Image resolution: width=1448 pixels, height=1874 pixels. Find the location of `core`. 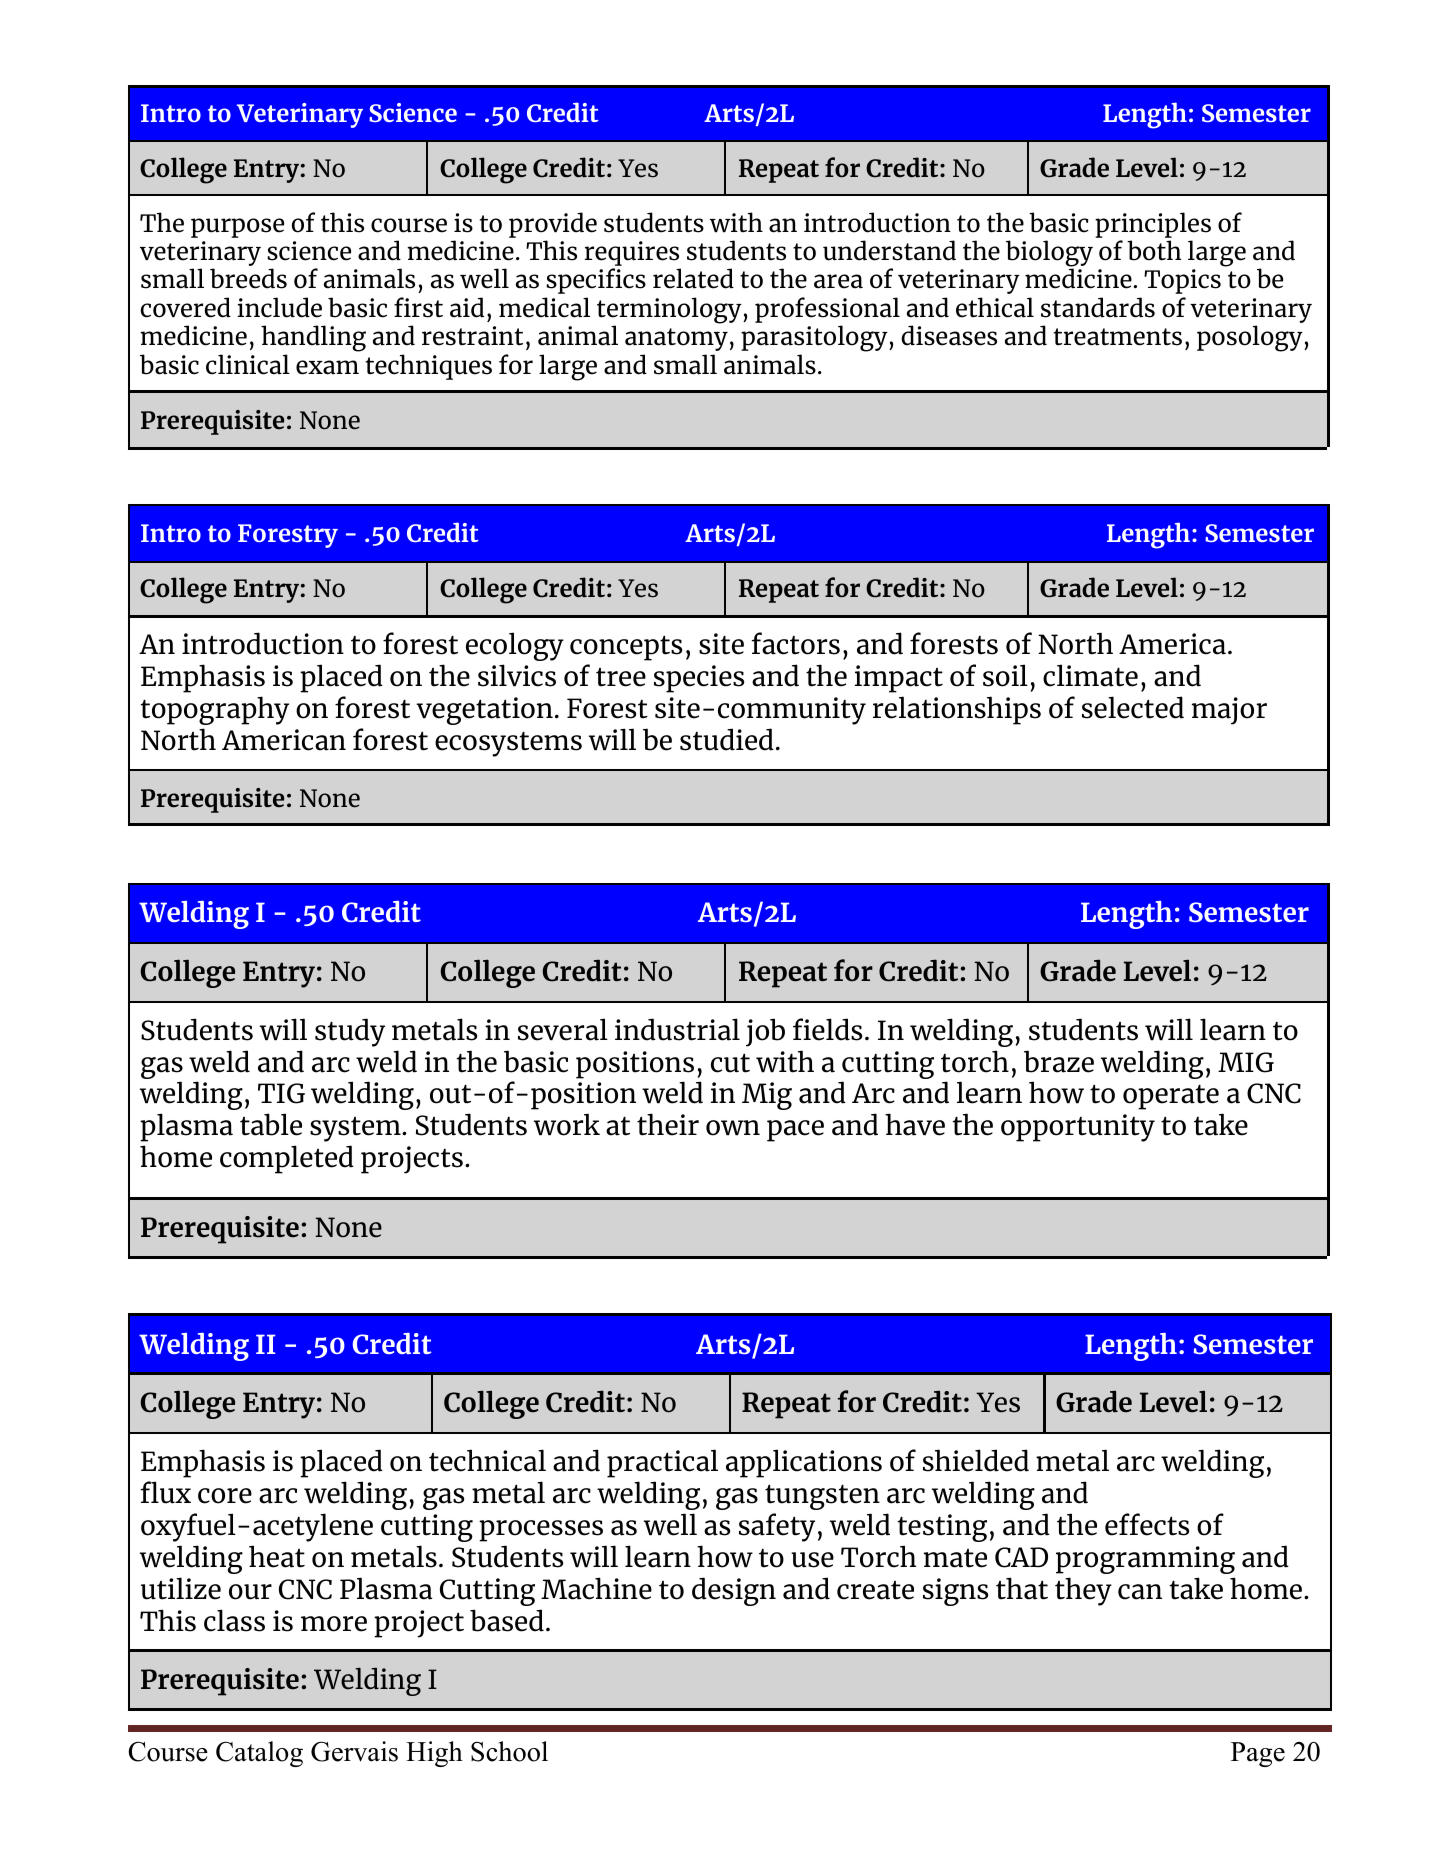

core is located at coordinates (225, 1496).
